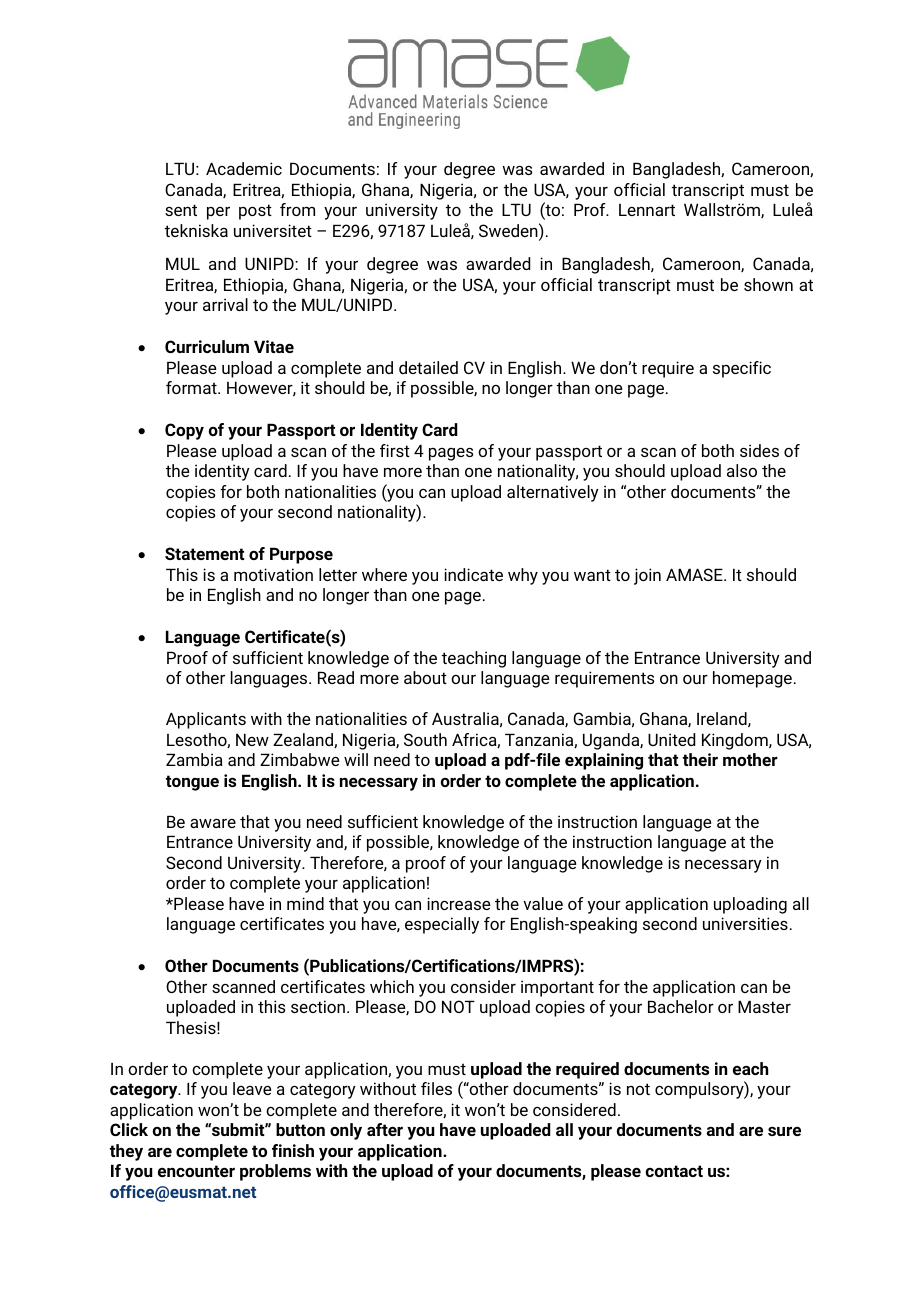 This document has height=1308, width=924. Describe the element at coordinates (194, 759) in the document. I see `Zambia` at that location.
